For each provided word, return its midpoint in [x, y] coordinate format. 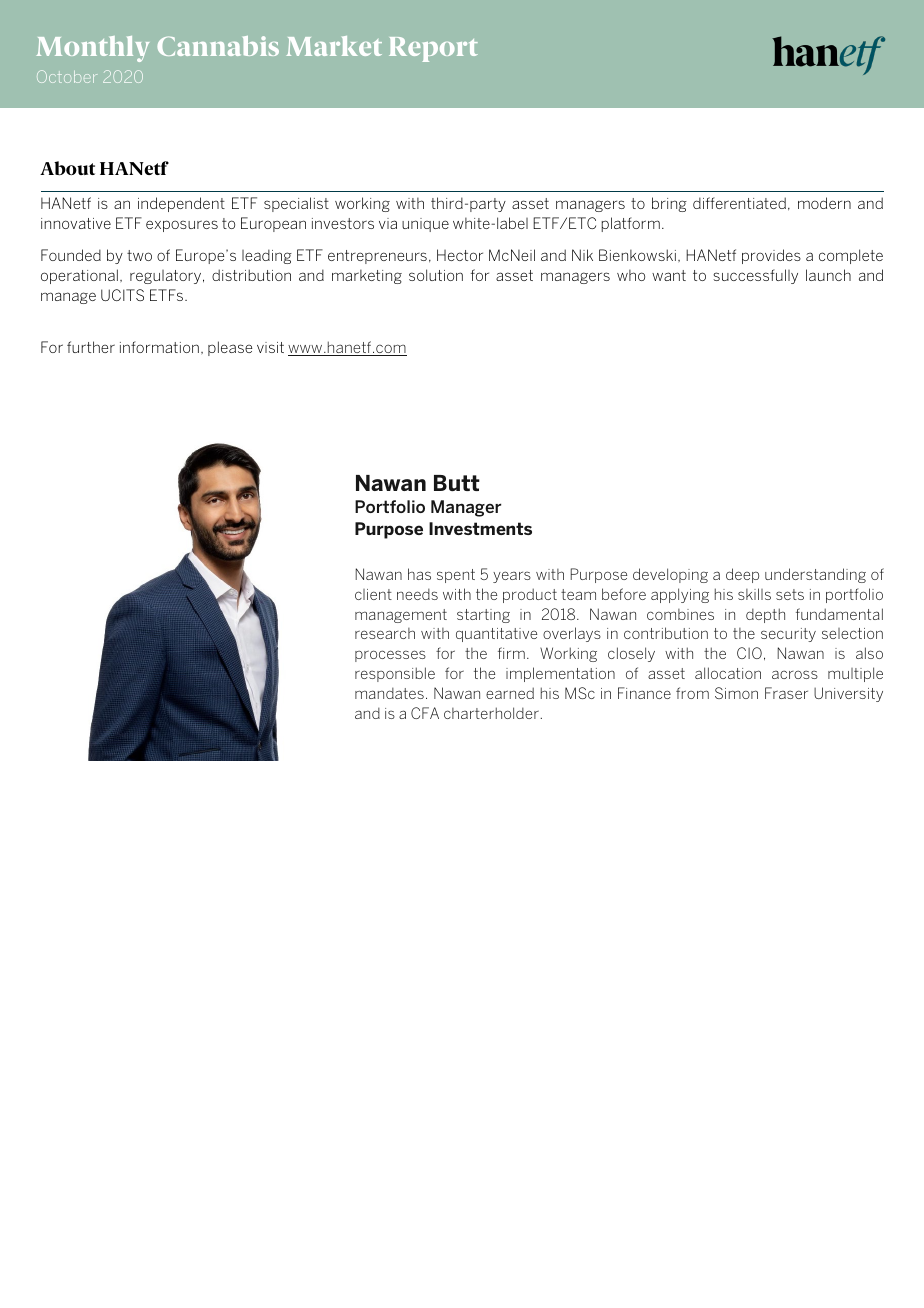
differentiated [739, 203]
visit [270, 347]
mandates [389, 693]
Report [433, 49]
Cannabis [218, 46]
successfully [755, 276]
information [159, 347]
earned [510, 693]
